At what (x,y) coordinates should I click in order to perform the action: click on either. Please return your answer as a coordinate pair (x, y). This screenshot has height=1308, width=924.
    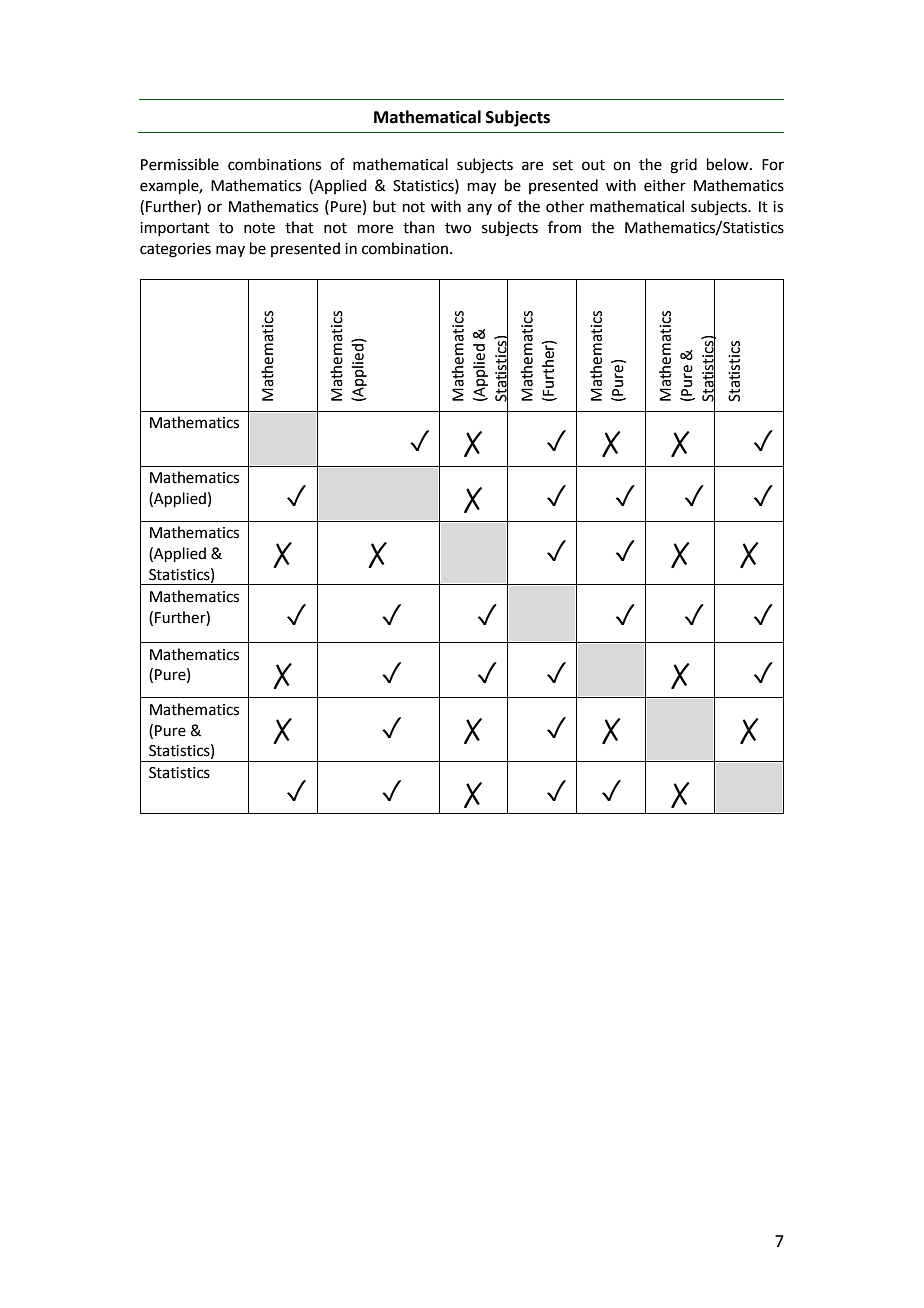
    Looking at the image, I should click on (665, 185).
